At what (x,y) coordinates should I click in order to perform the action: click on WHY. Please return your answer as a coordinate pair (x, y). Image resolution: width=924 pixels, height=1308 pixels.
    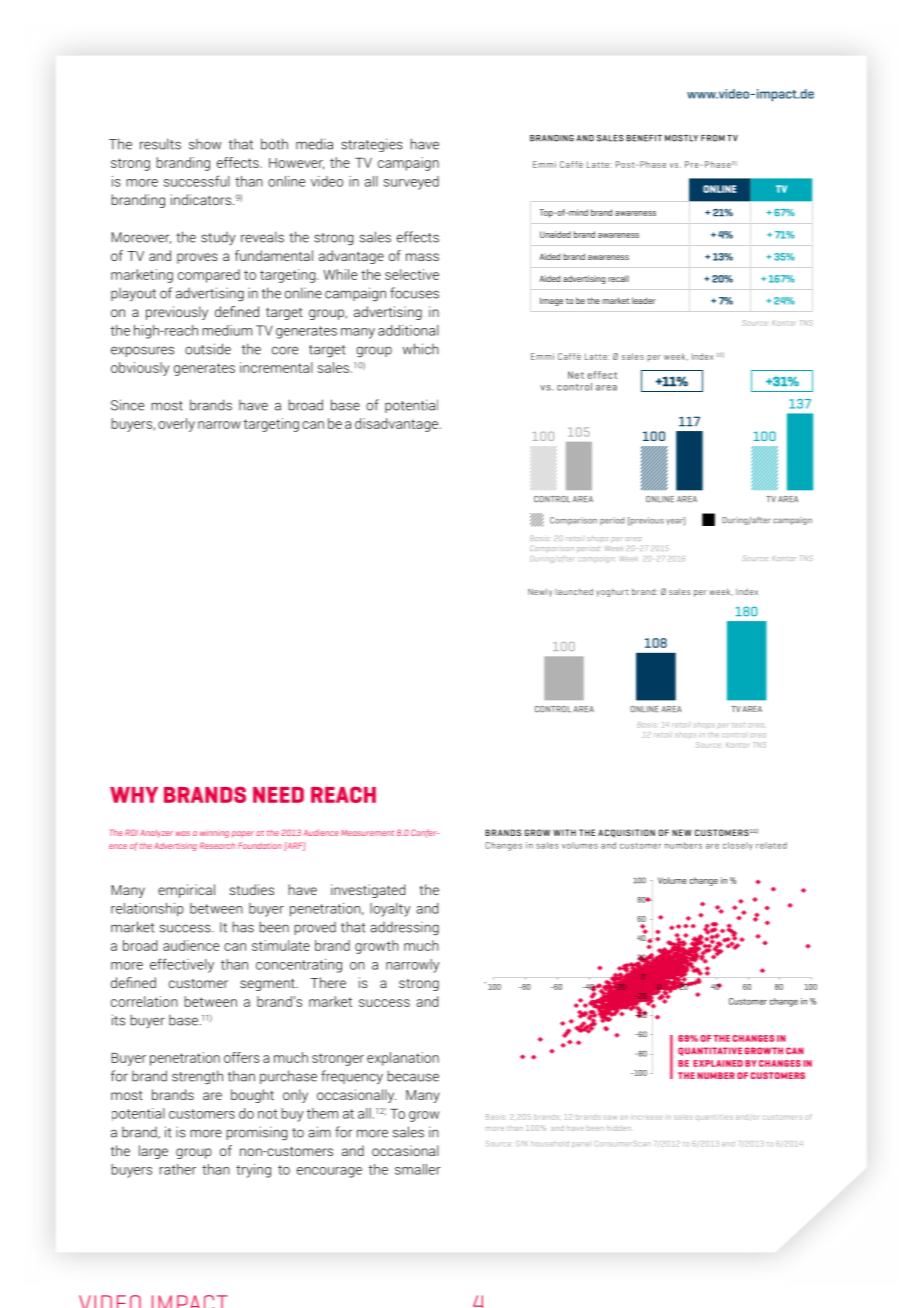
    Looking at the image, I should click on (134, 795).
